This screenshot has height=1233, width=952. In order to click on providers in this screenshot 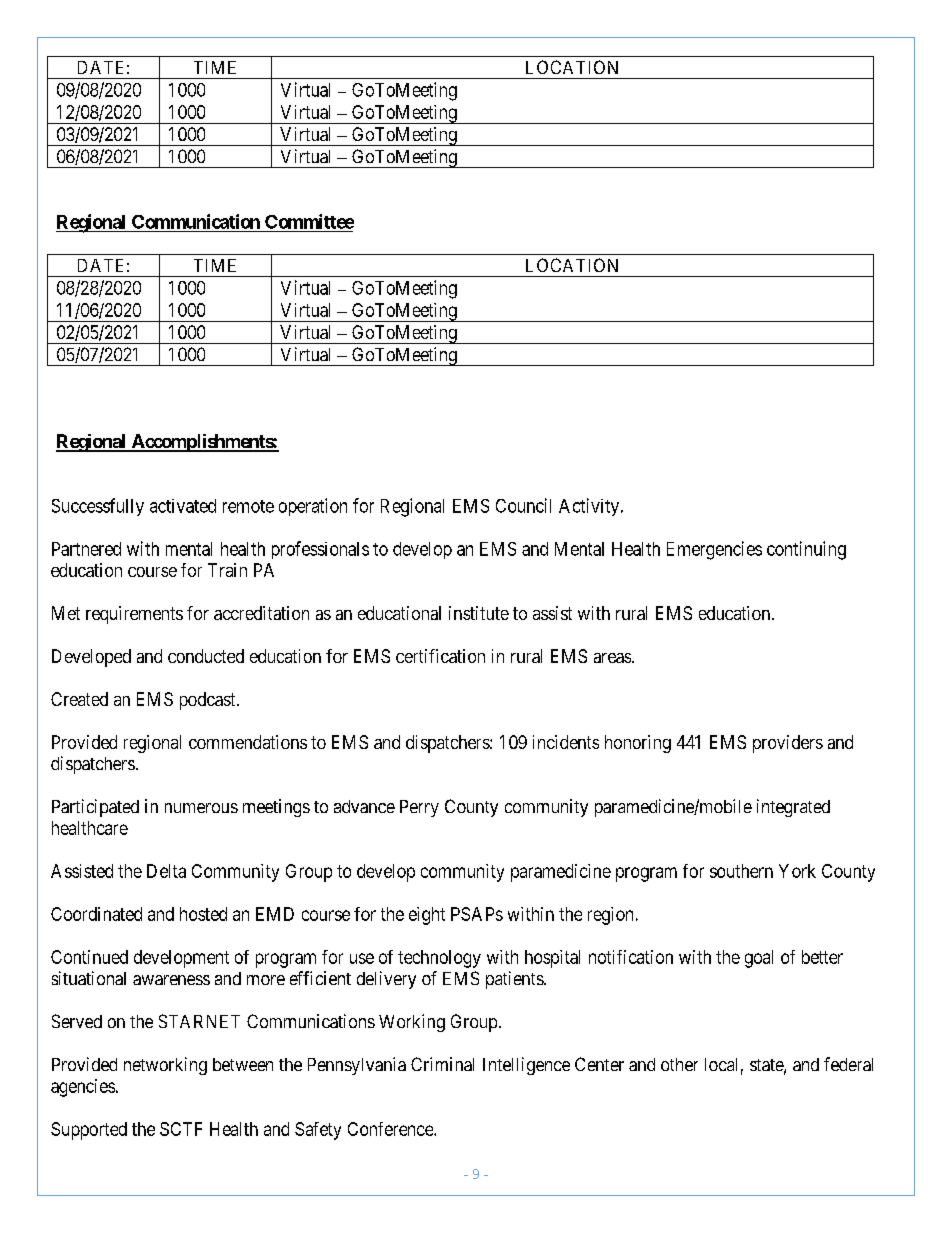, I will do `click(788, 744)`.
